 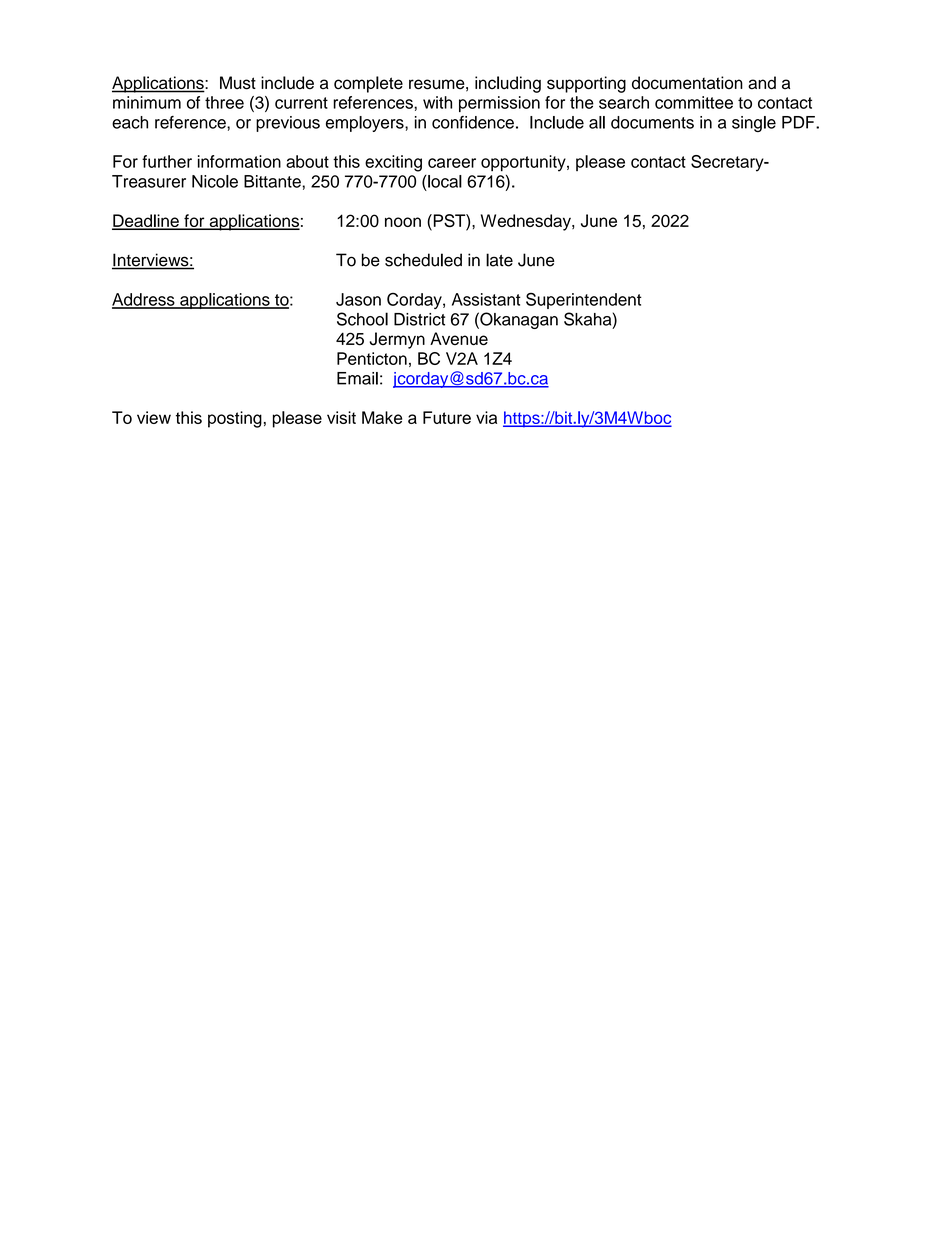 I want to click on Deadline, so click(x=146, y=222).
